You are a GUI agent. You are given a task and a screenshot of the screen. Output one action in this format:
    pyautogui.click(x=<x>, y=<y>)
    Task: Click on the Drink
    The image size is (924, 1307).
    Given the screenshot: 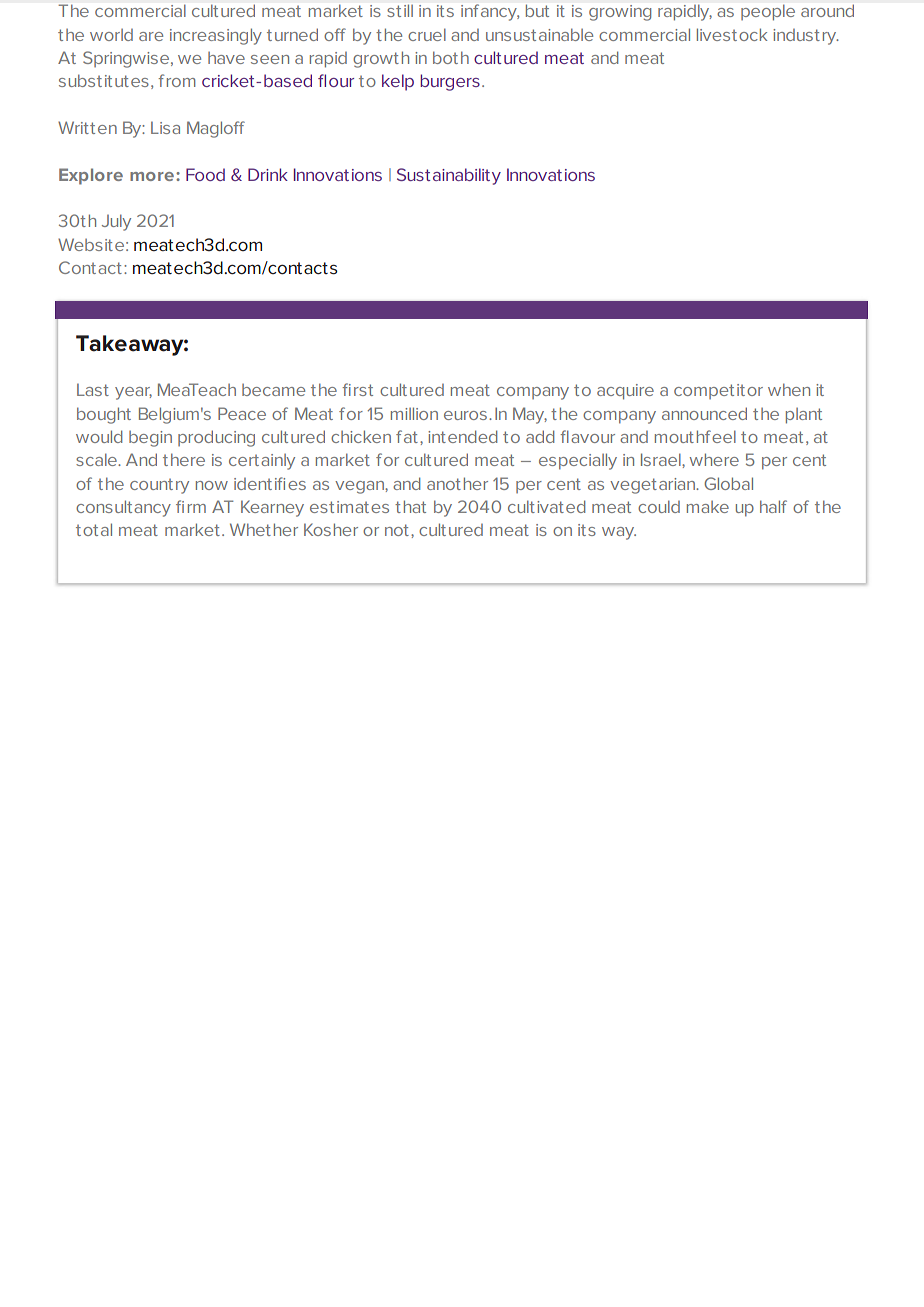 What is the action you would take?
    pyautogui.click(x=268, y=174)
